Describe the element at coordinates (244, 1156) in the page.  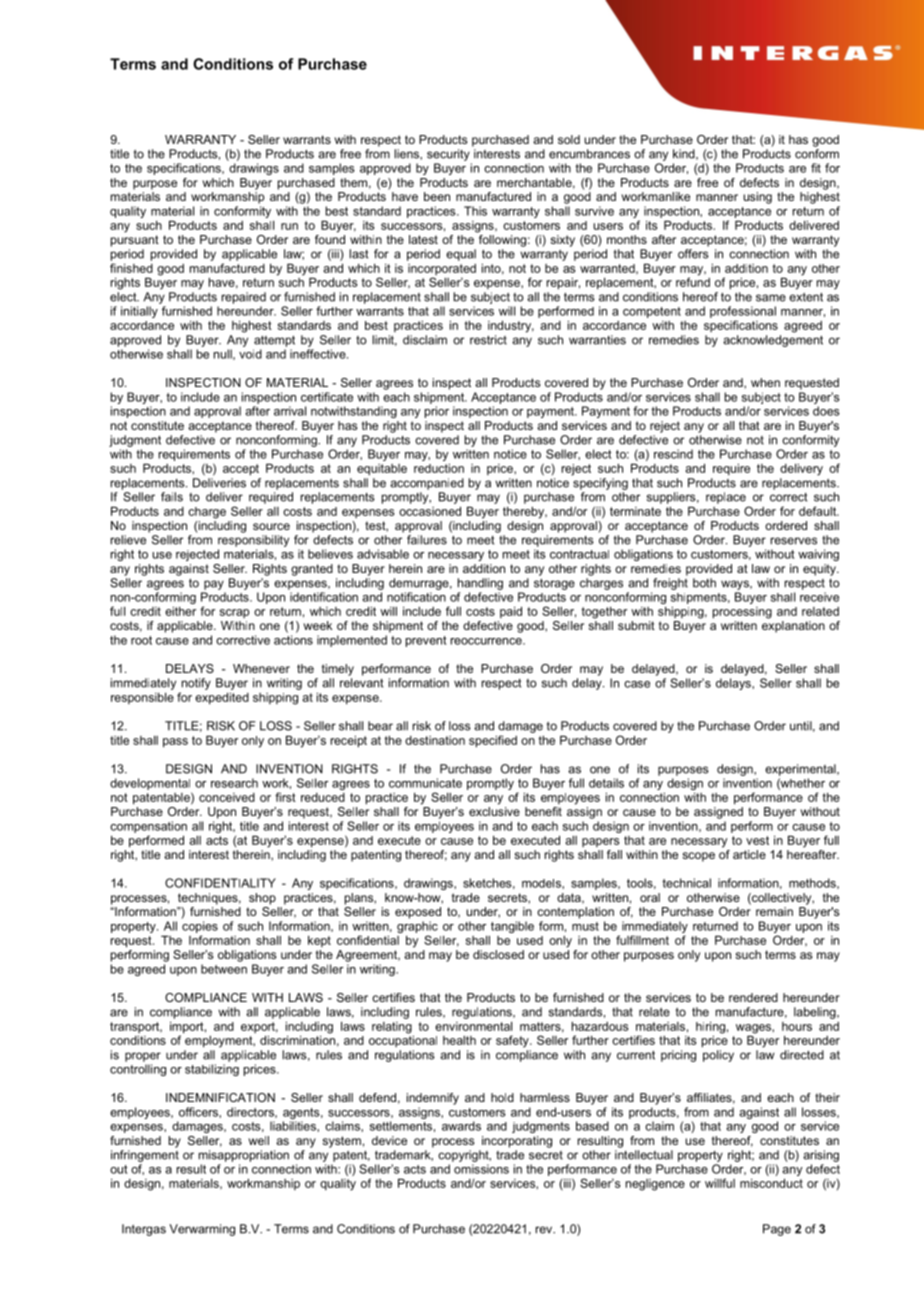
I see `misappropriation` at that location.
